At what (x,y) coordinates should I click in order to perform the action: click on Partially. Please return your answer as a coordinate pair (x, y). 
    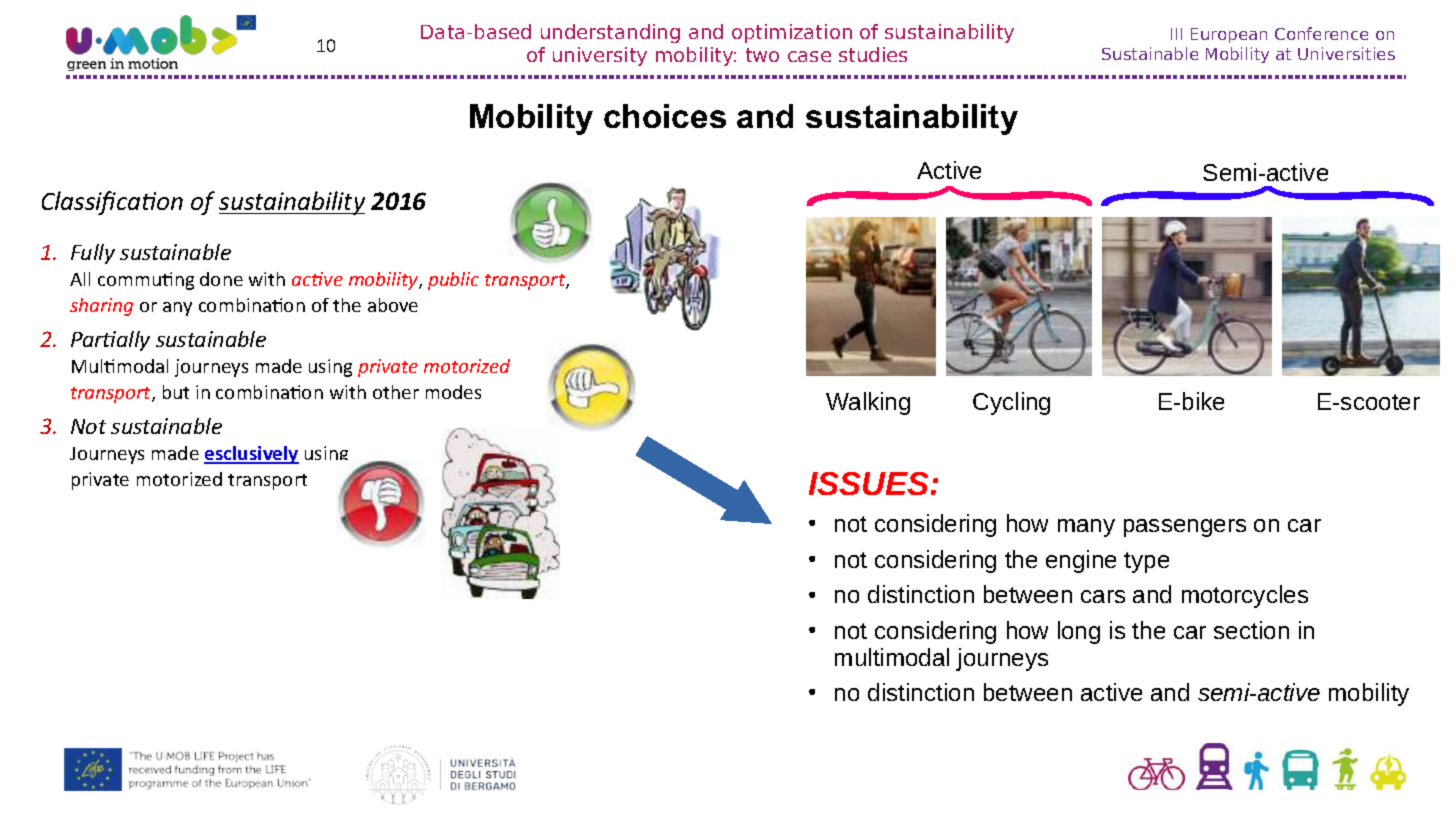
    Looking at the image, I should click on (110, 341).
